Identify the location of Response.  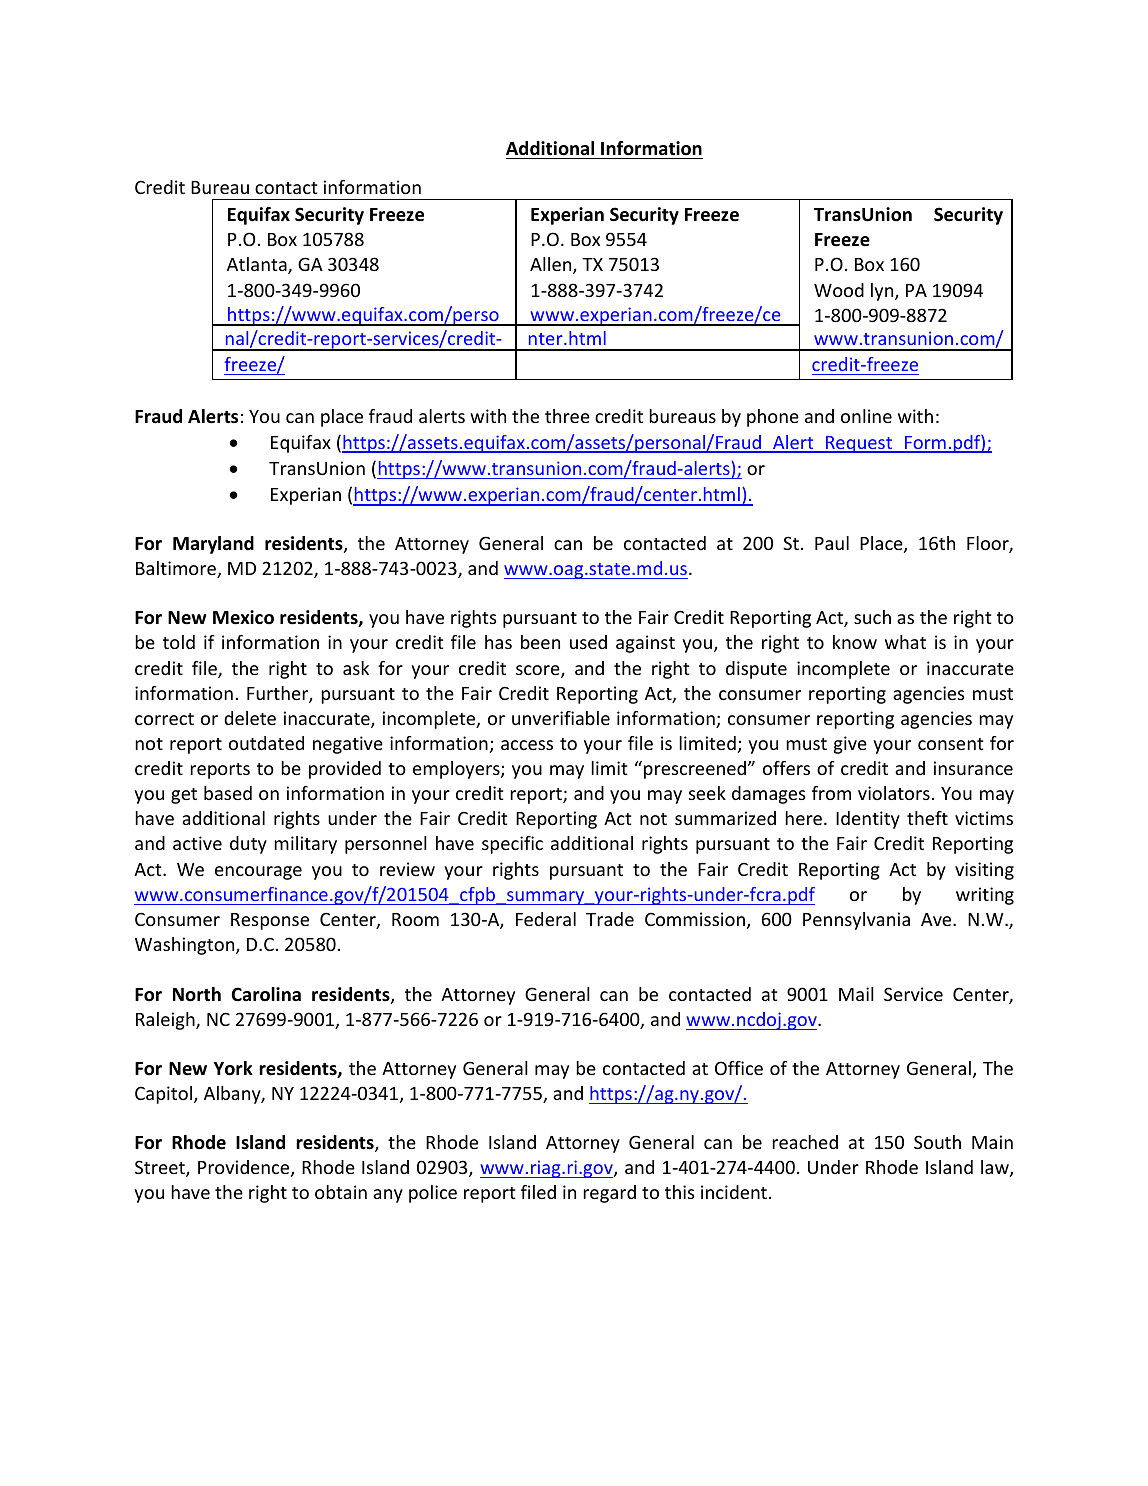
(270, 921).
